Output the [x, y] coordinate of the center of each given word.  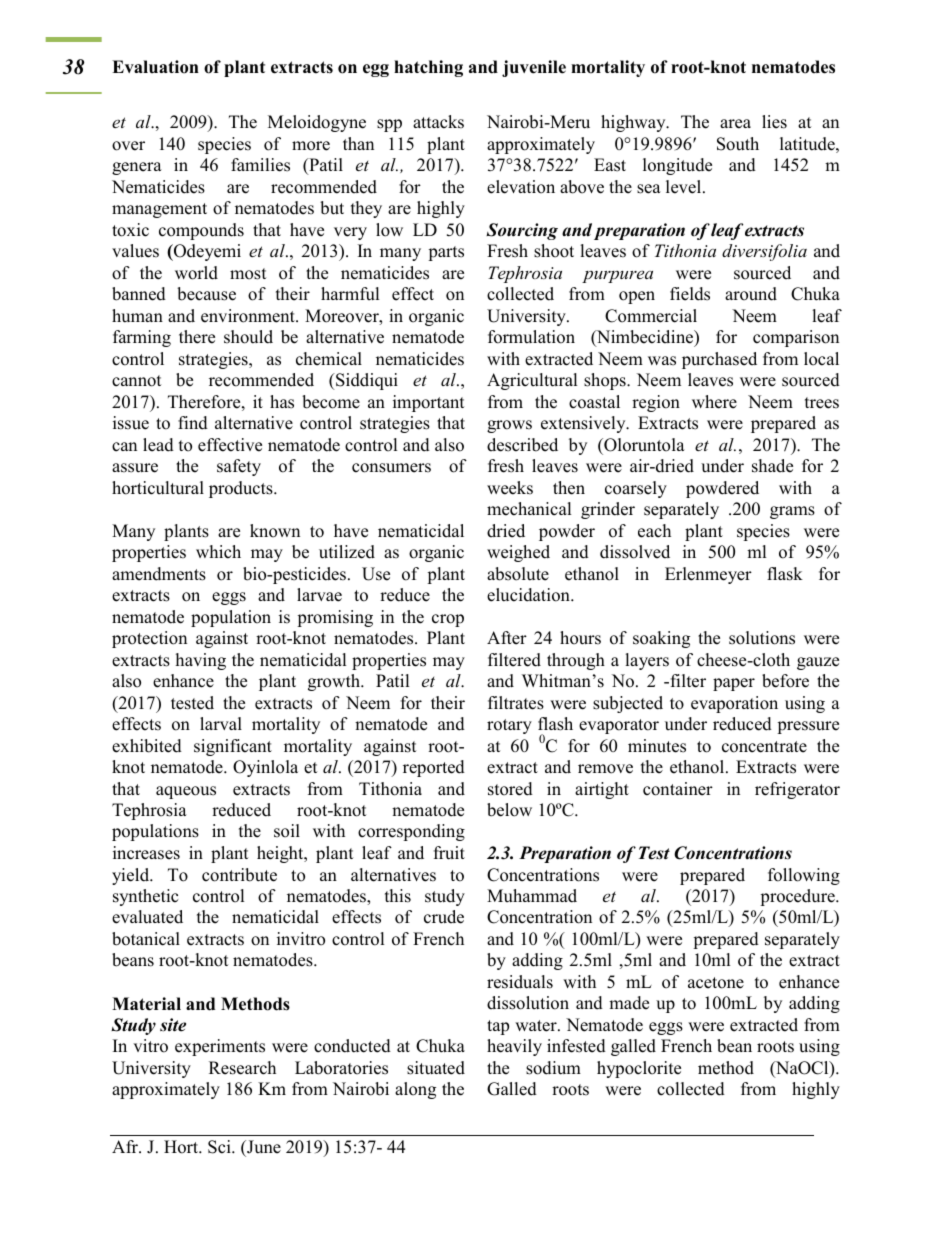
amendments [159, 574]
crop [448, 620]
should [248, 337]
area [735, 124]
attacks [438, 122]
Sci [220, 1147]
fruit [449, 853]
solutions [762, 638]
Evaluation [155, 67]
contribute [239, 875]
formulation [531, 337]
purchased [719, 360]
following [804, 876]
